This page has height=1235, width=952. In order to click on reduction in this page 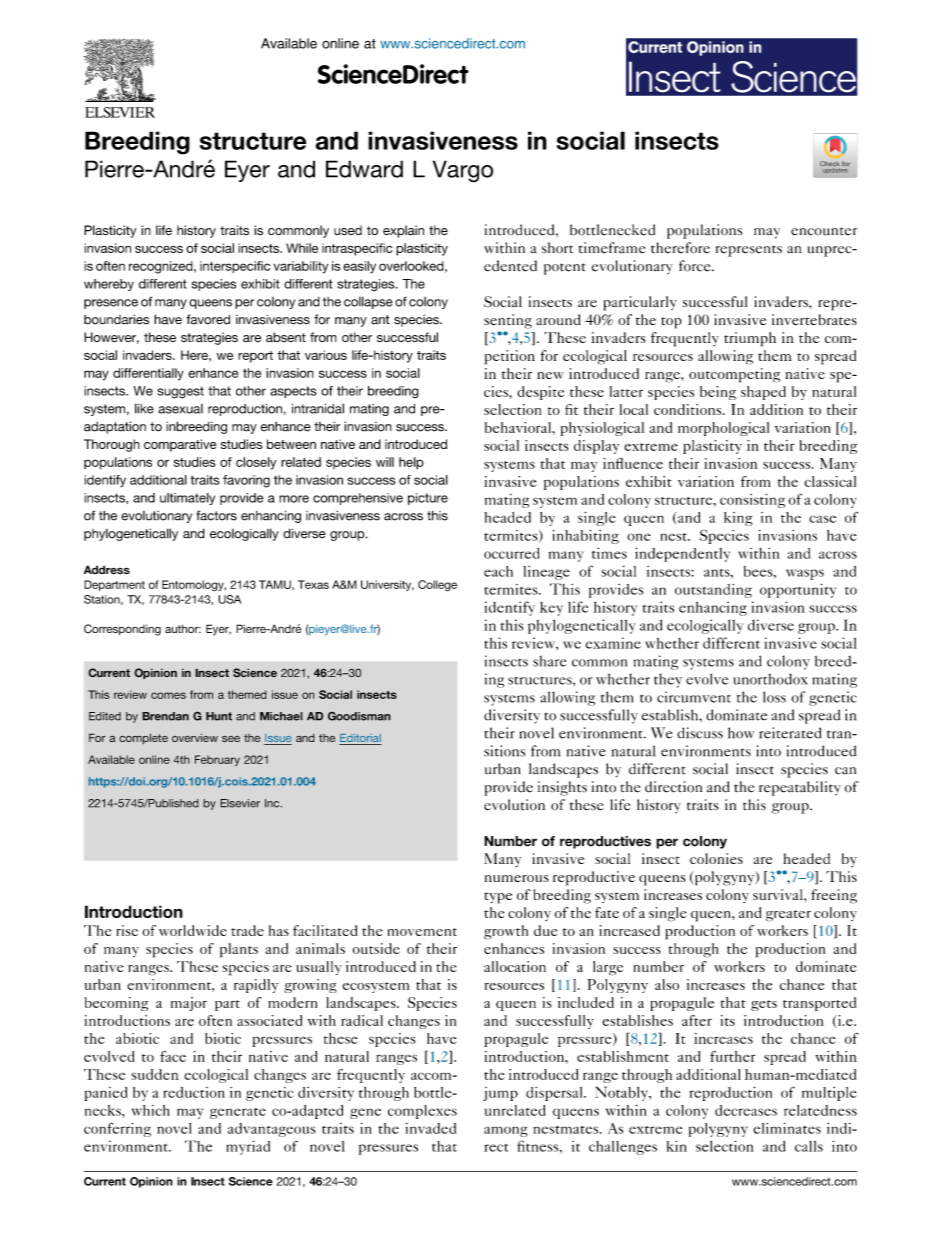, I will do `click(194, 1092)`.
